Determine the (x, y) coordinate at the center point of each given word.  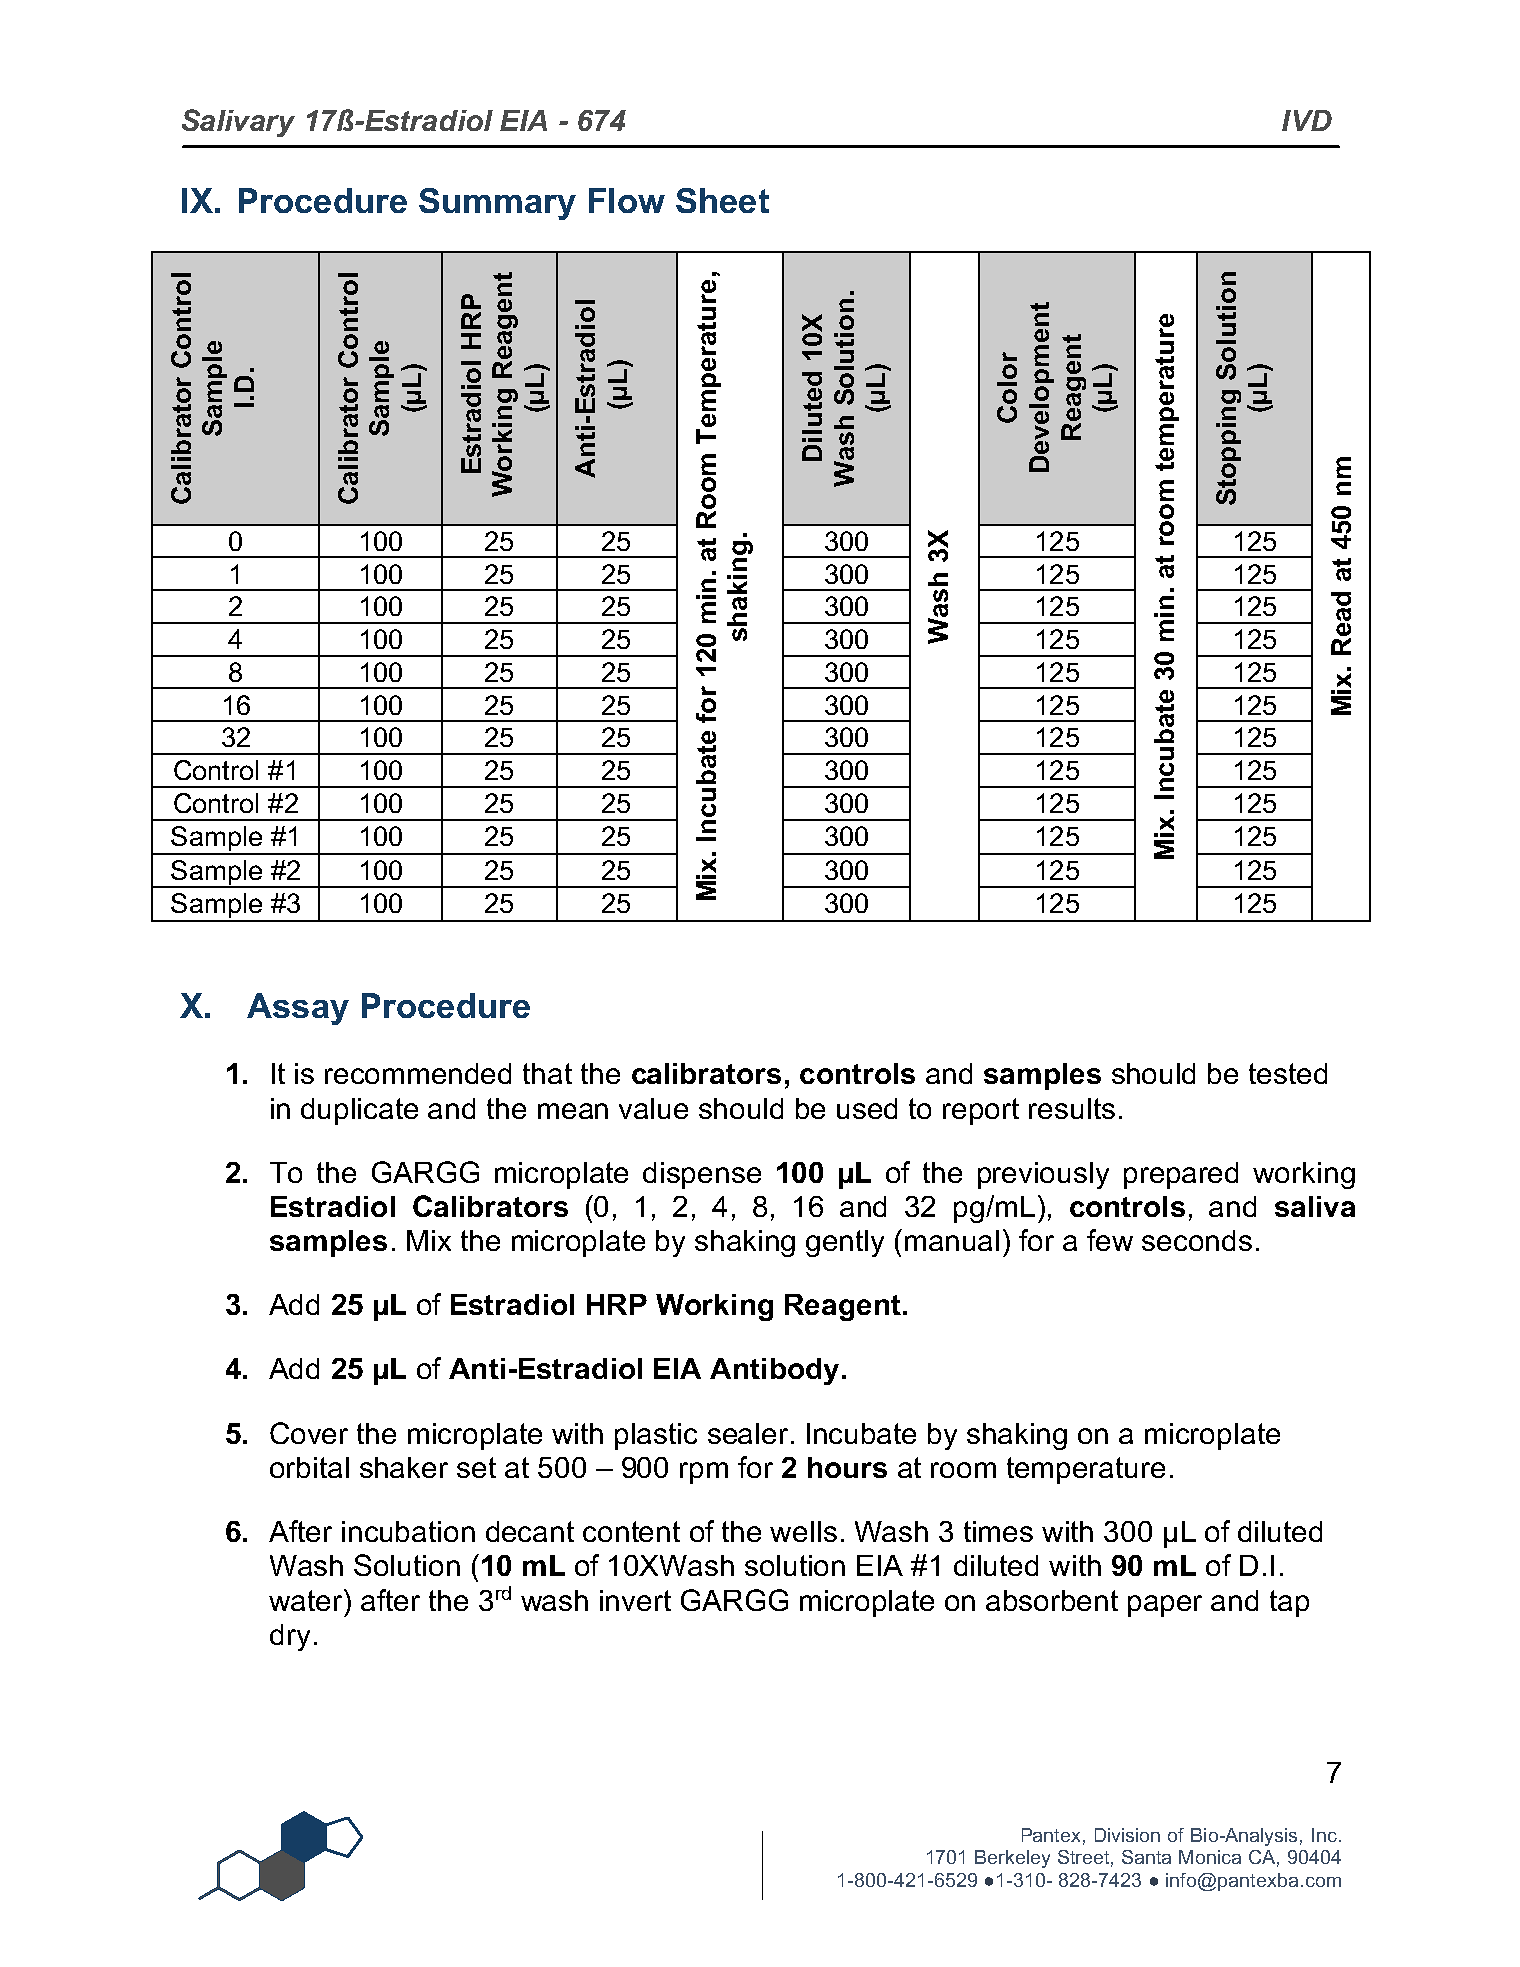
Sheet (722, 200)
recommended (418, 1073)
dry (290, 1637)
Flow (627, 200)
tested (1288, 1073)
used (867, 1108)
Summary (497, 204)
